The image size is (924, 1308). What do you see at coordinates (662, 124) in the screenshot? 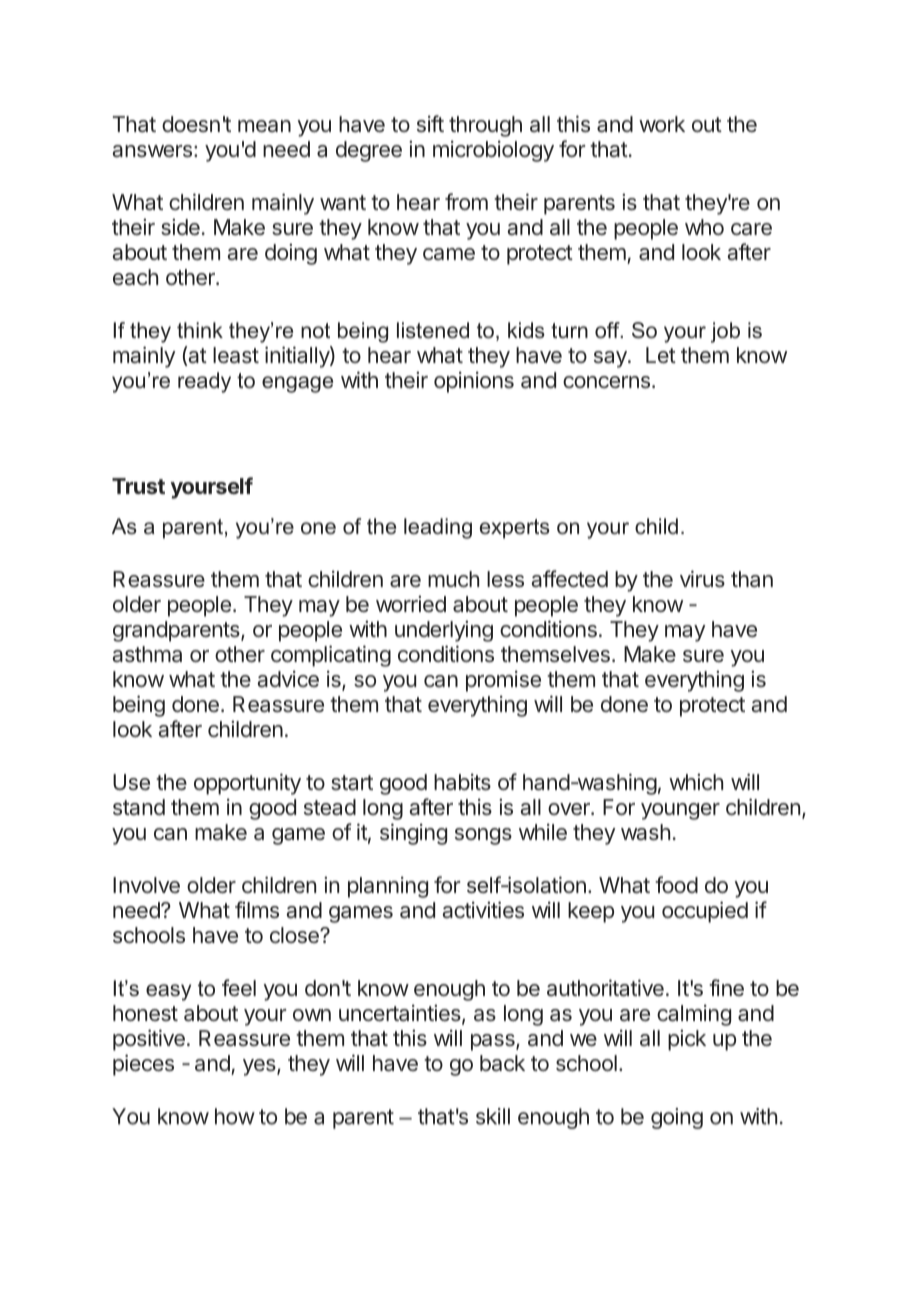
I see `work` at bounding box center [662, 124].
